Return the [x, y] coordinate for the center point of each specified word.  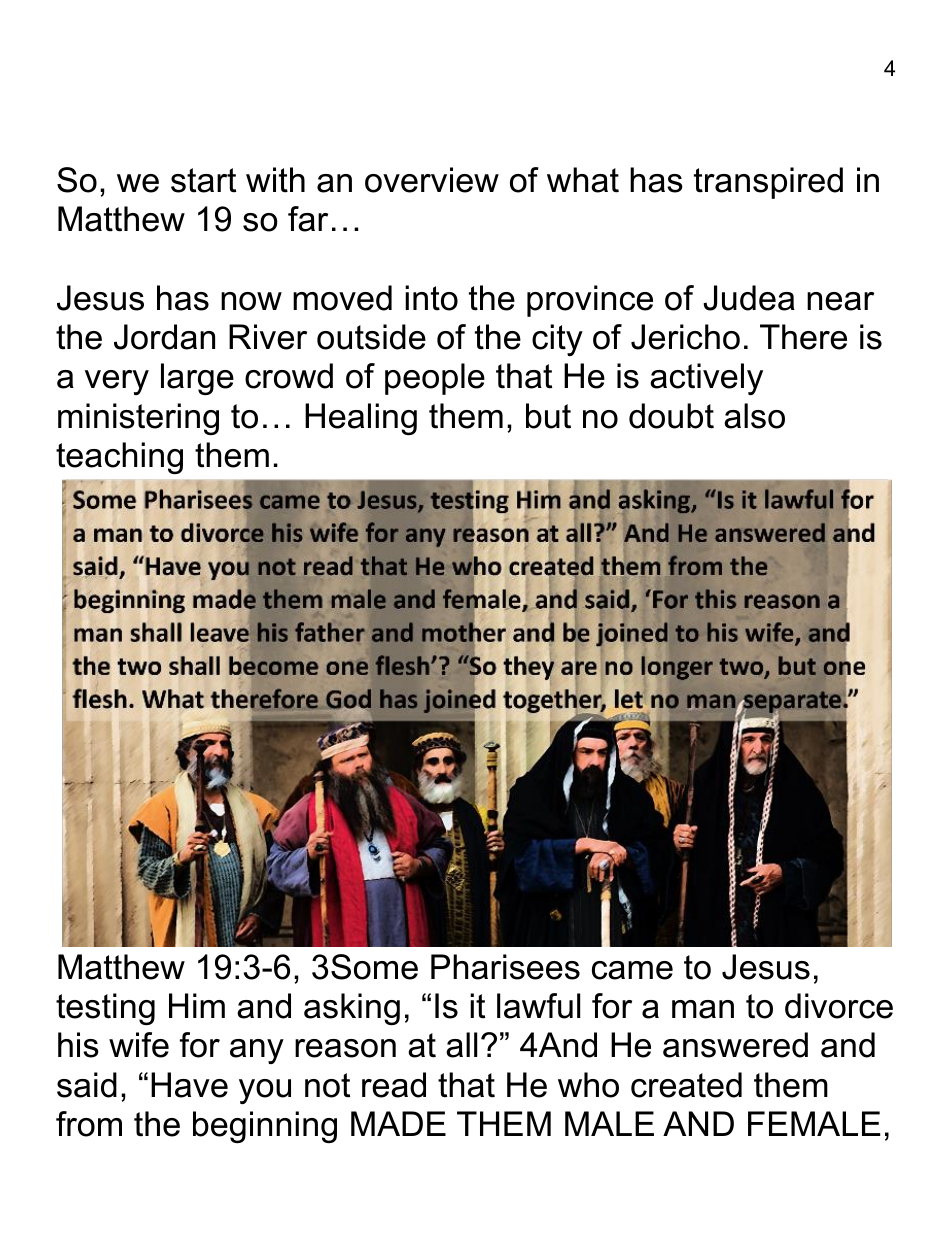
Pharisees [505, 967]
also [754, 416]
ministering [138, 419]
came [632, 970]
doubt [671, 416]
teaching [119, 458]
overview [432, 180]
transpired [768, 183]
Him [197, 1005]
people [435, 379]
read [394, 1085]
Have [189, 1085]
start [203, 180]
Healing [361, 419]
